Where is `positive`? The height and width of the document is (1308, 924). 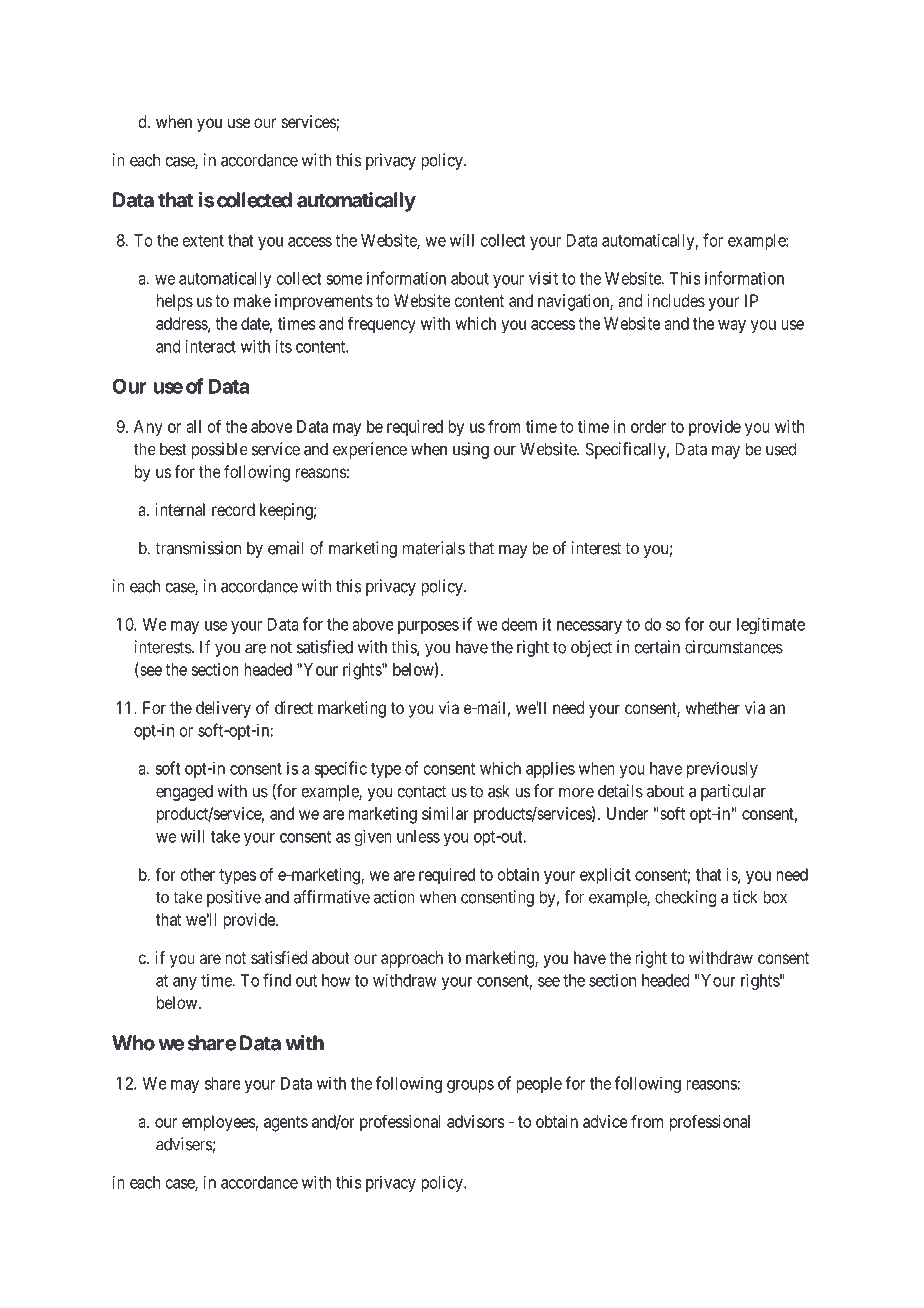
positive is located at coordinates (234, 898).
